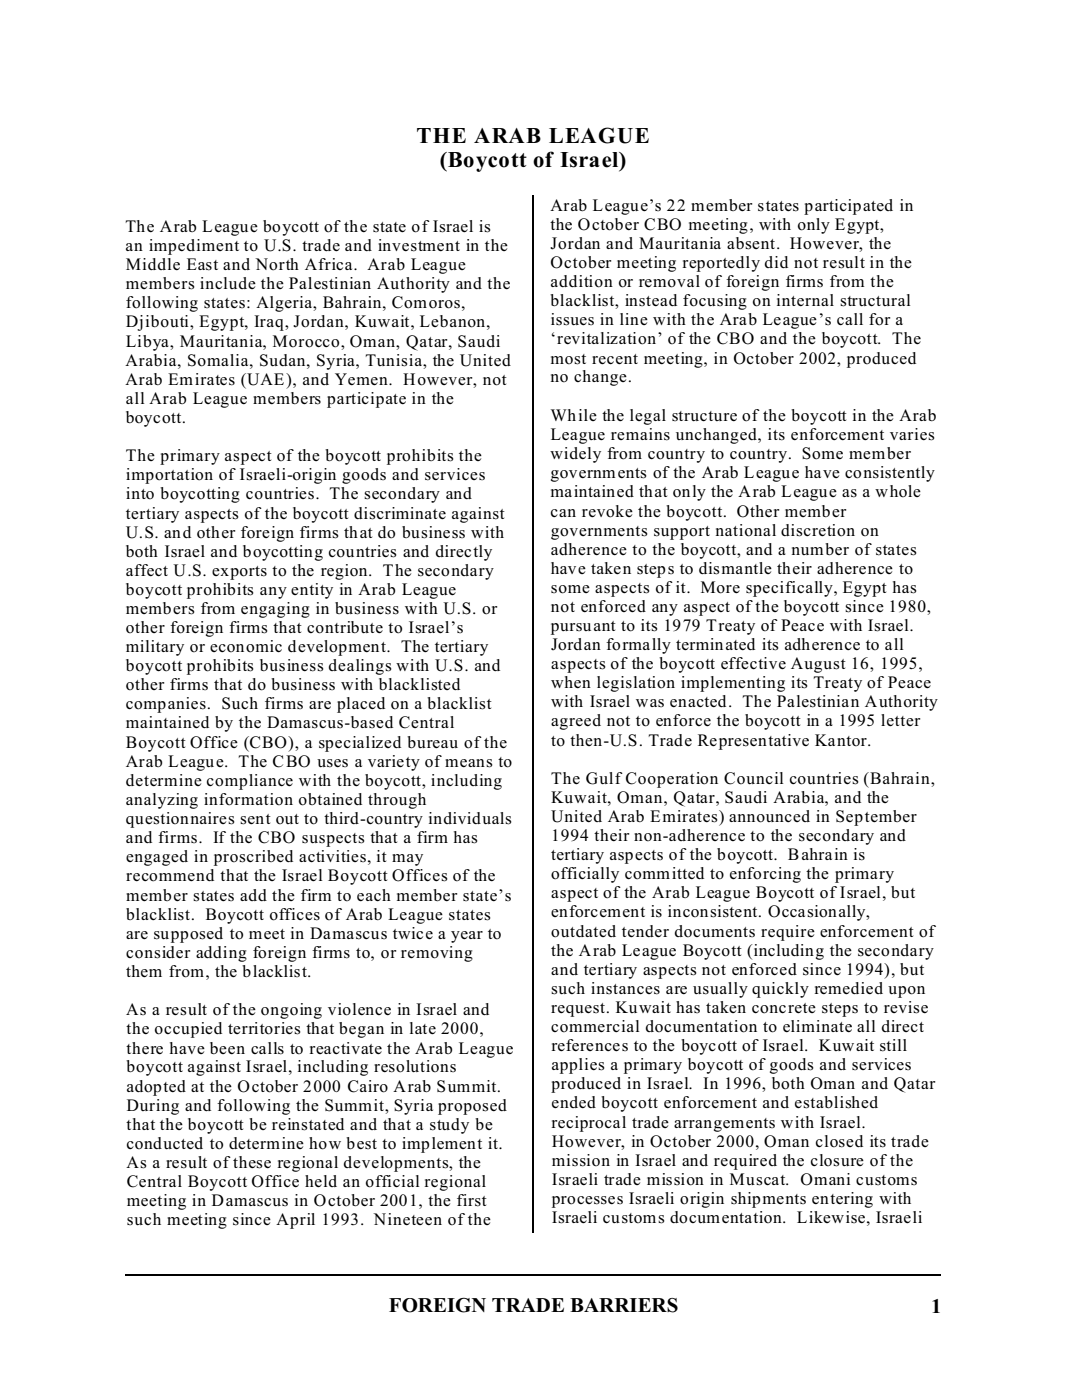  Describe the element at coordinates (295, 1221) in the screenshot. I see `April` at that location.
